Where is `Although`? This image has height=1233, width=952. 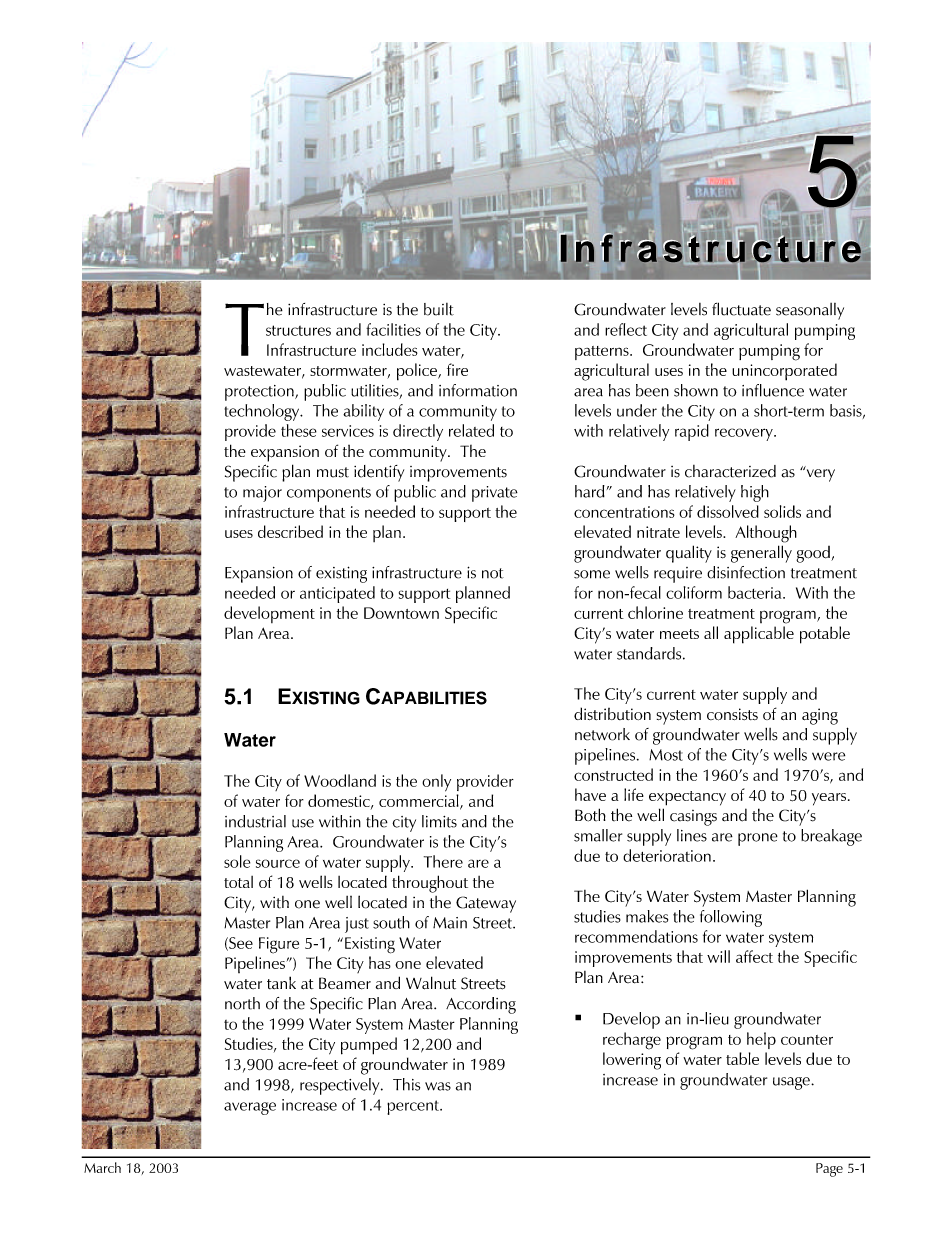
Although is located at coordinates (766, 534).
